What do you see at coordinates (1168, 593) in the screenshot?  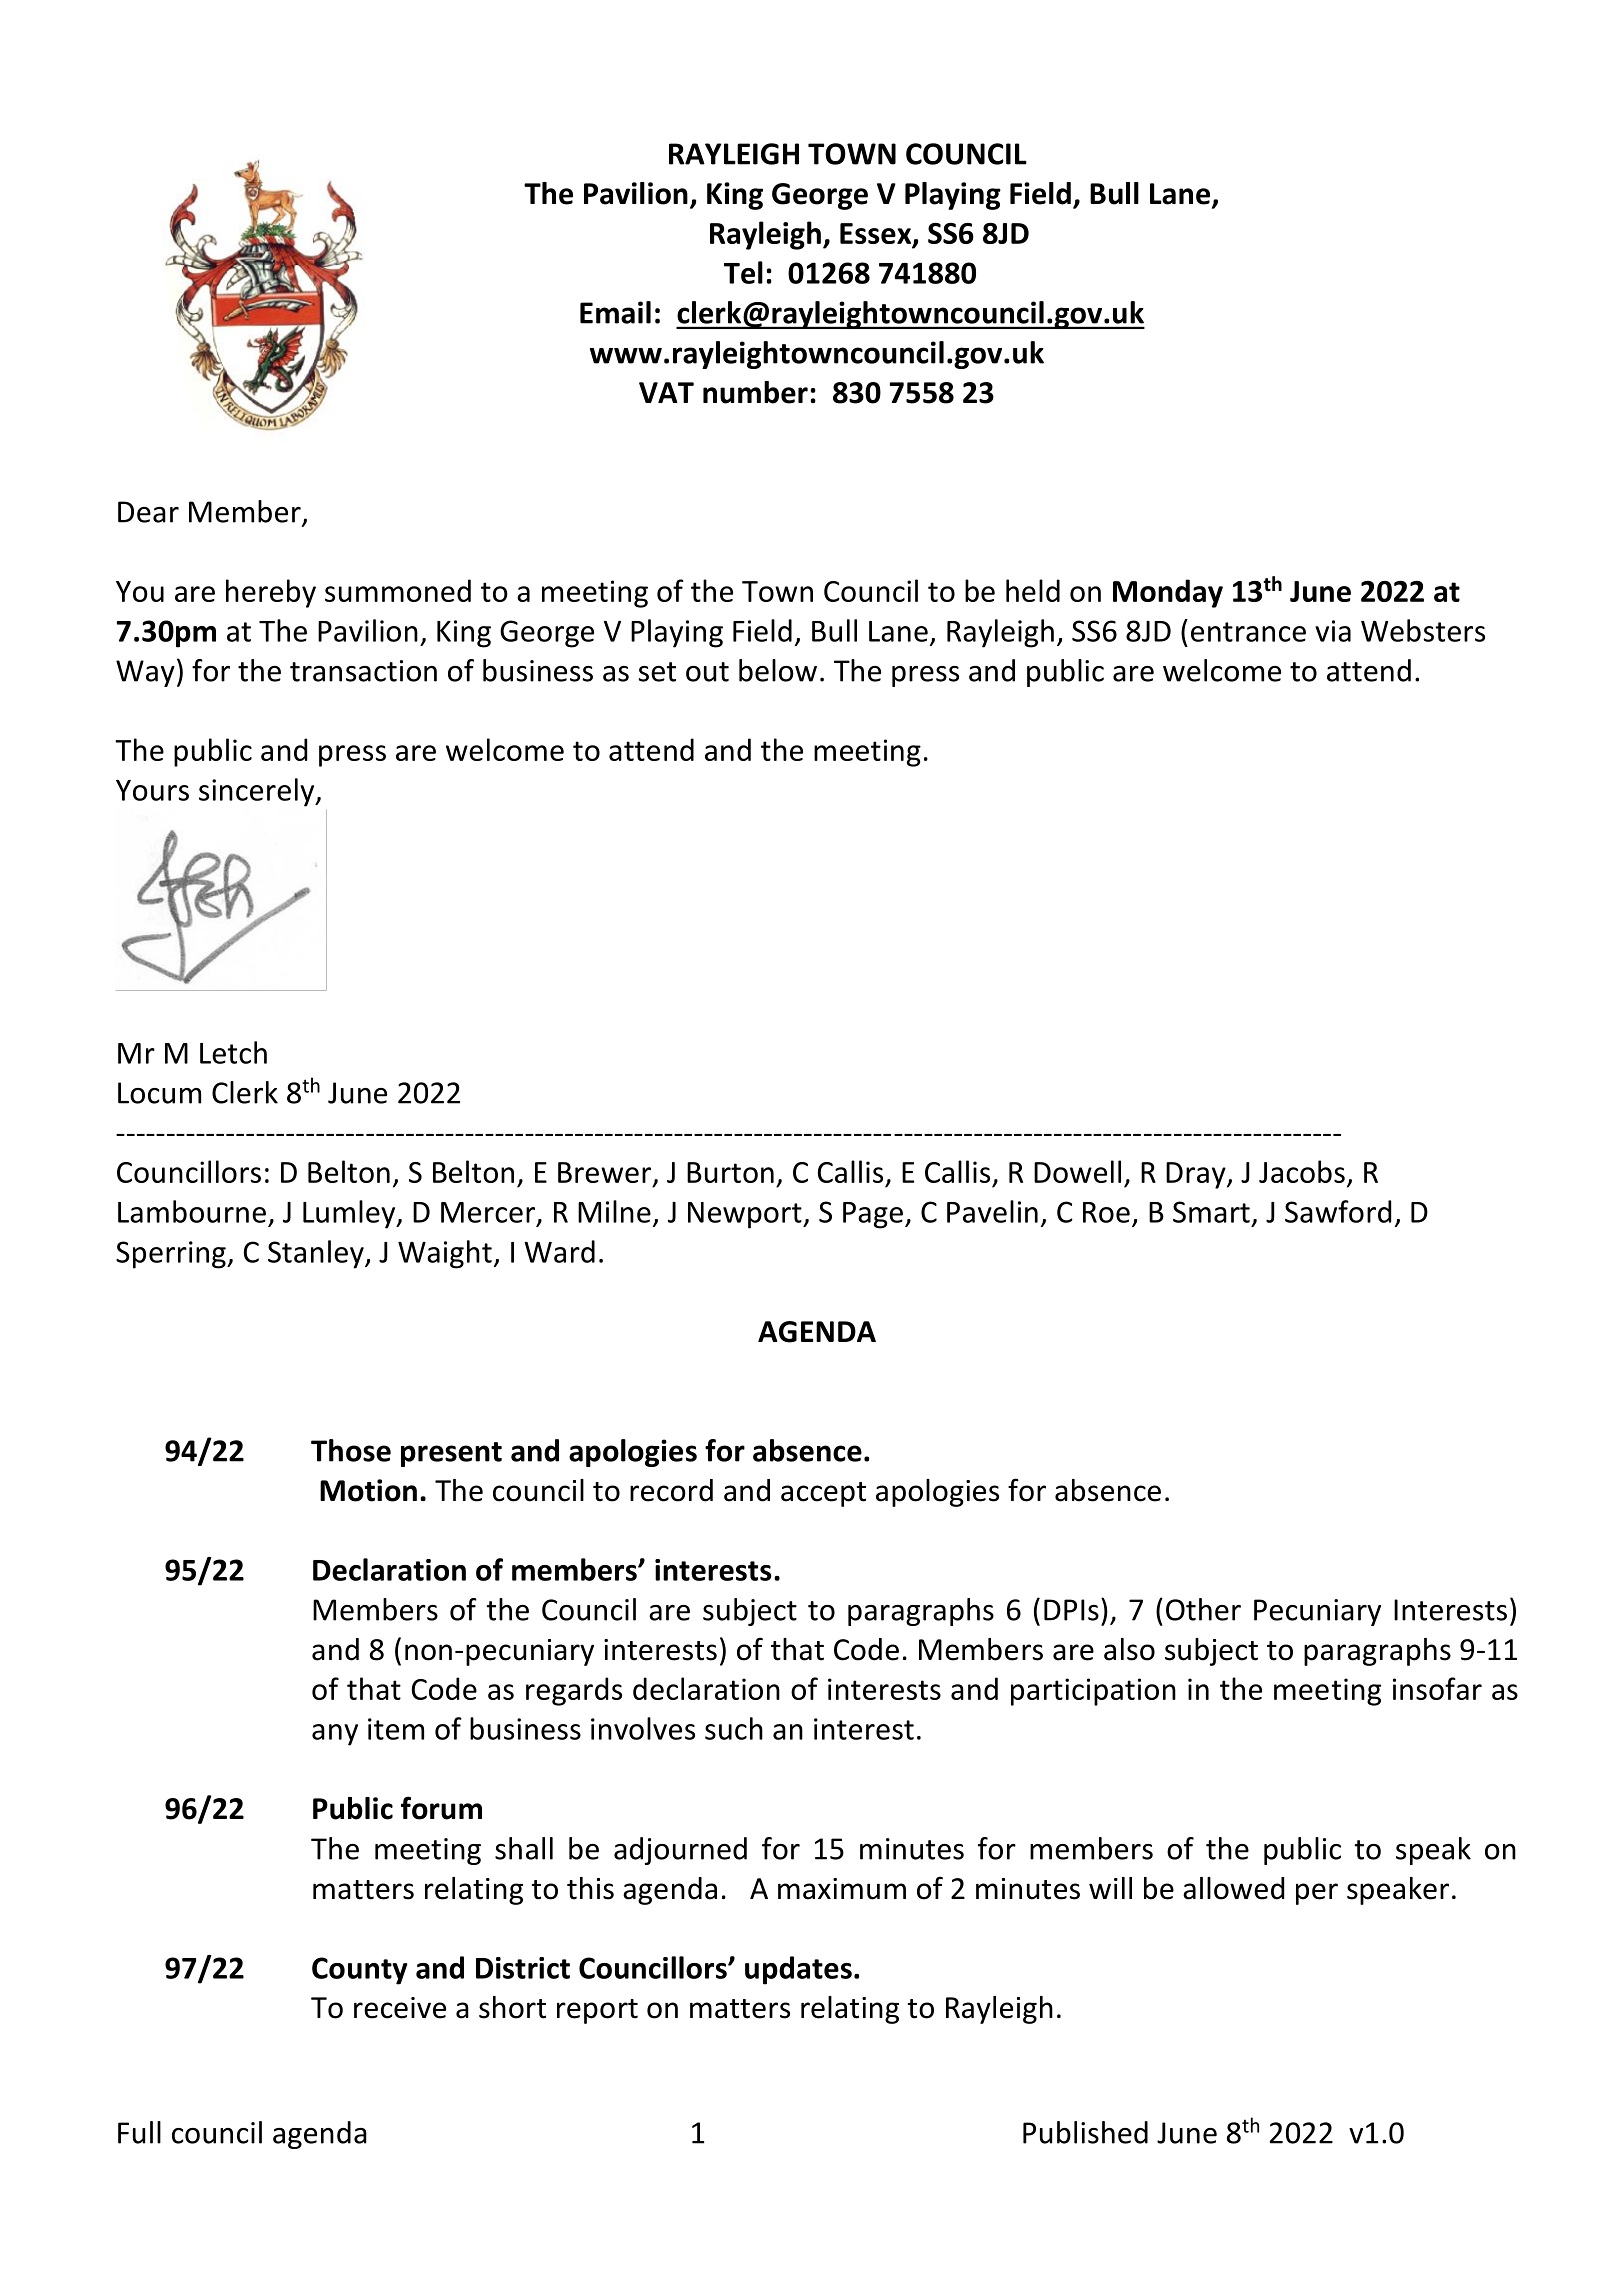 I see `Monday` at bounding box center [1168, 593].
